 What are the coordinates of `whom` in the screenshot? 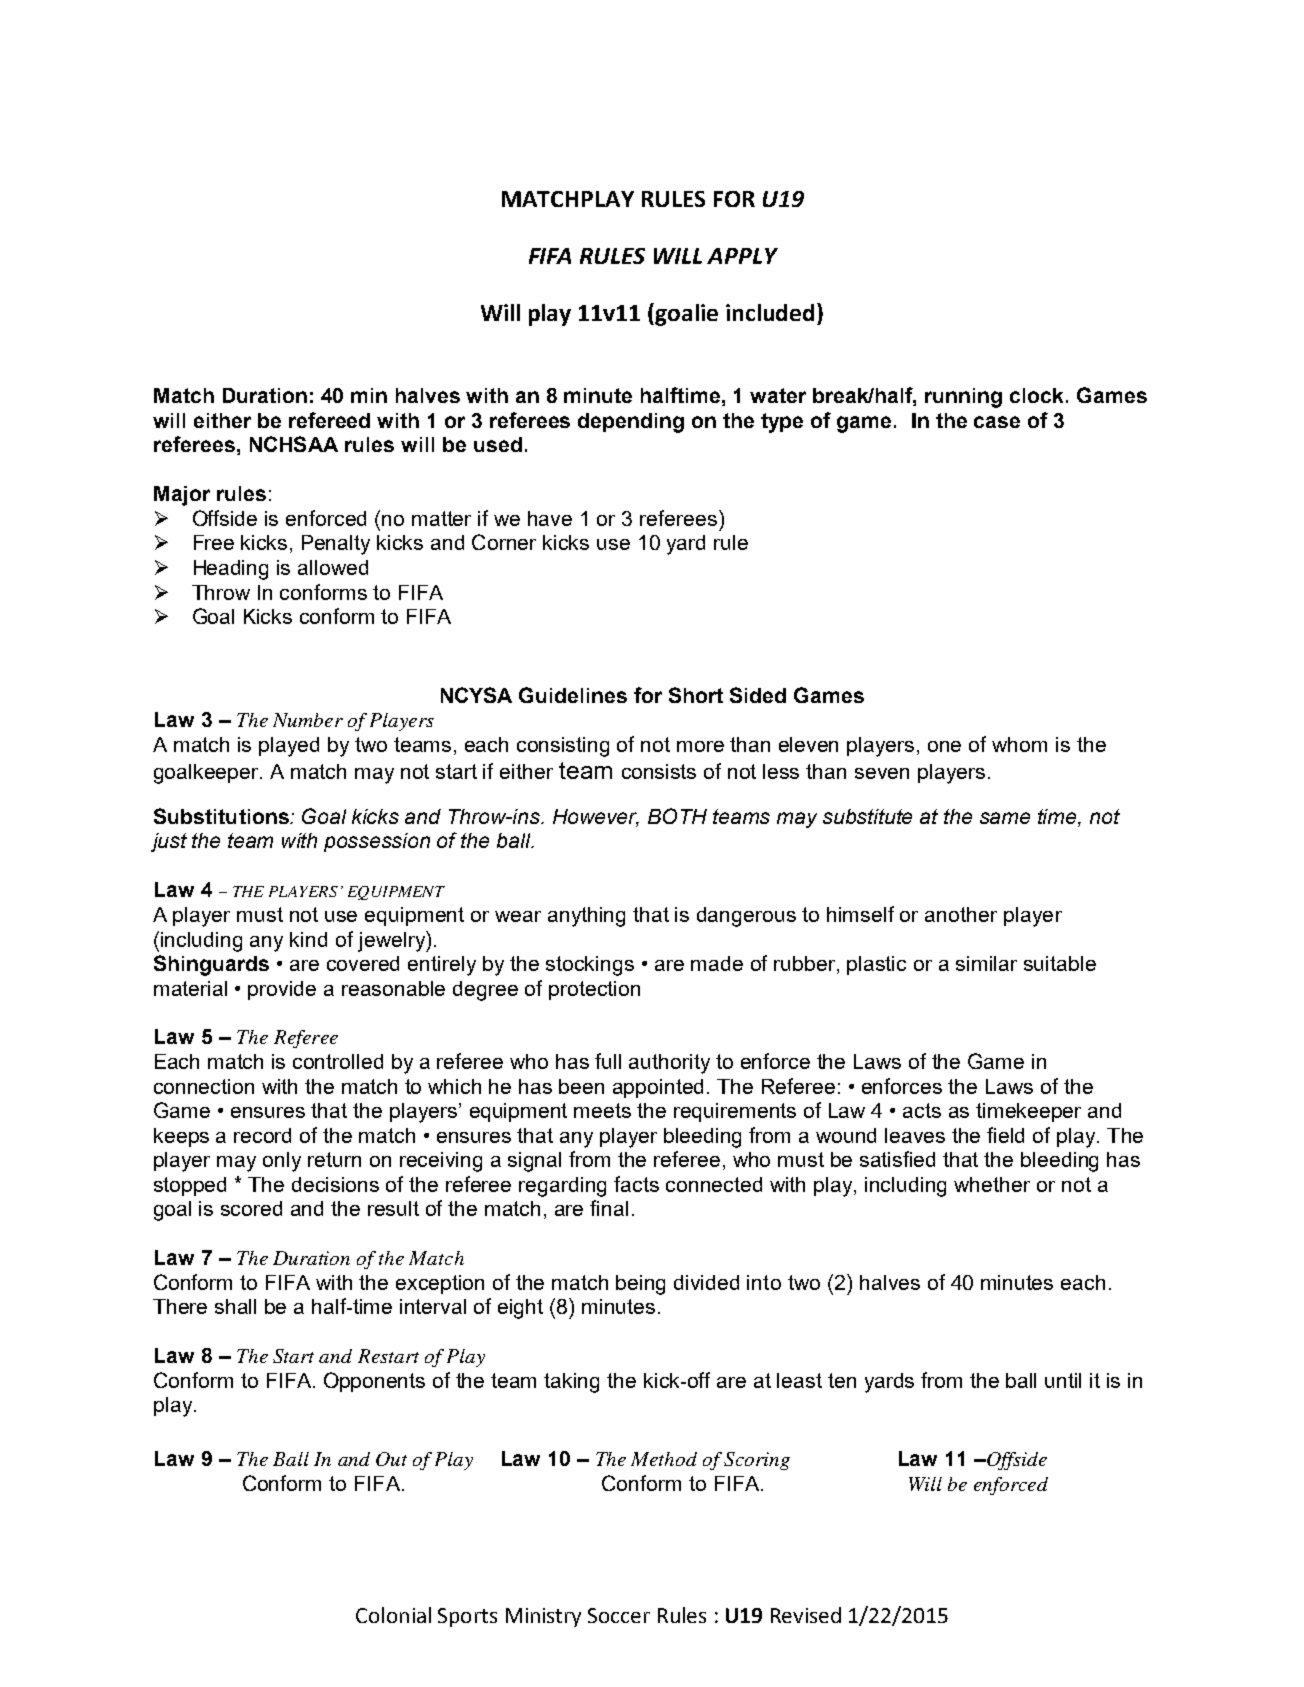 It's located at (1019, 744).
